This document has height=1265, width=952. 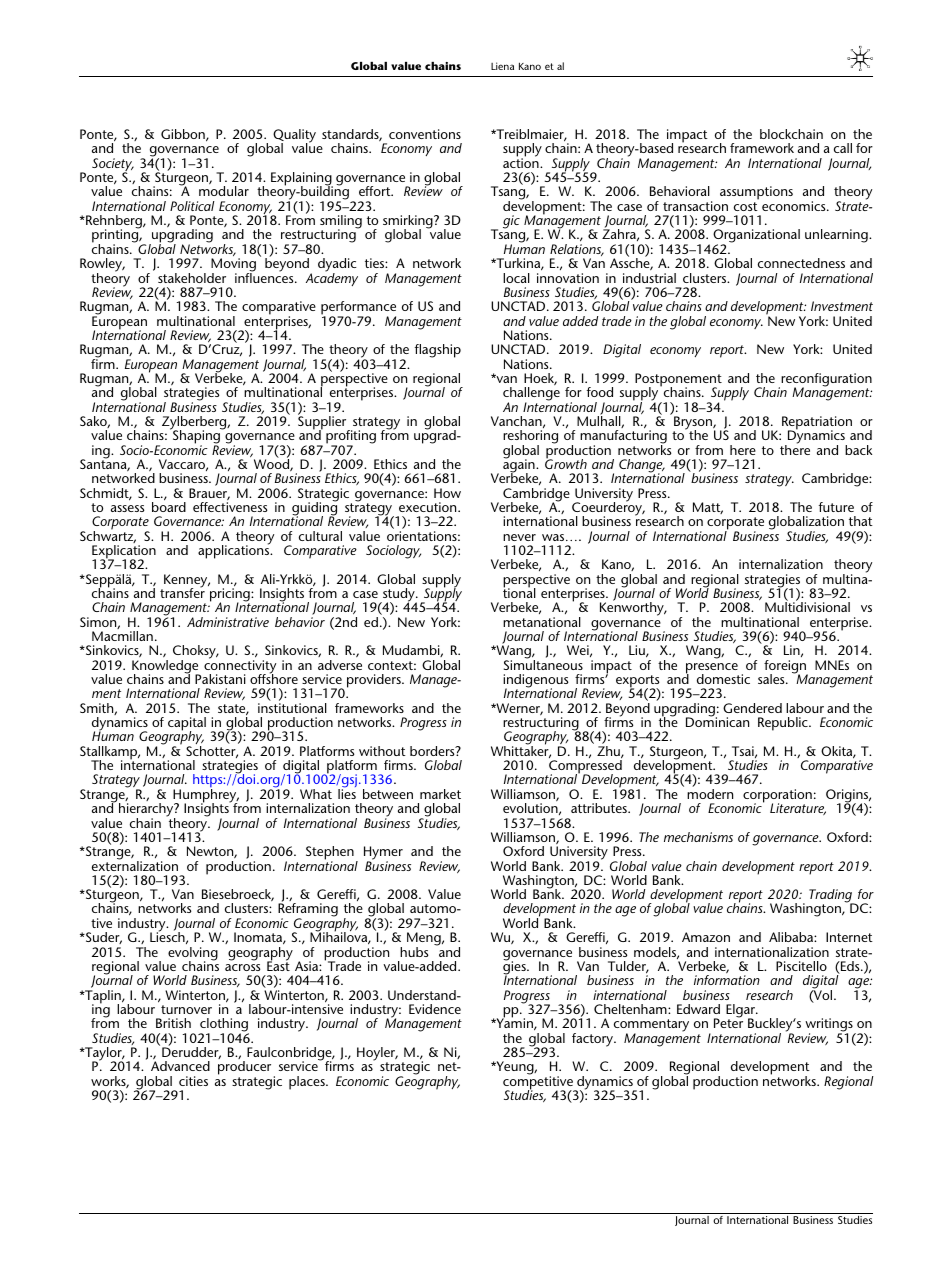 What do you see at coordinates (180, 1066) in the document?
I see `Advanced` at bounding box center [180, 1066].
